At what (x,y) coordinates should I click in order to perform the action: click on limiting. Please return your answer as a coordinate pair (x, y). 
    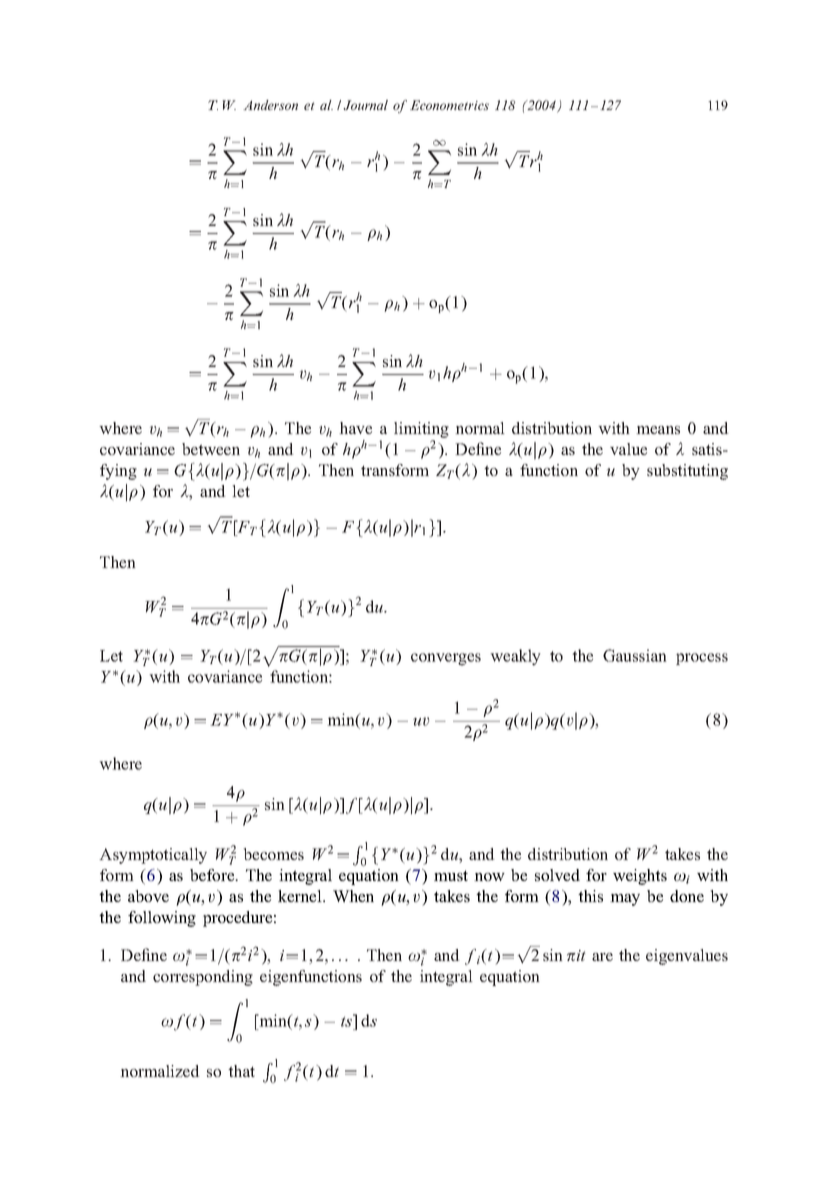
    Looking at the image, I should click on (421, 430).
